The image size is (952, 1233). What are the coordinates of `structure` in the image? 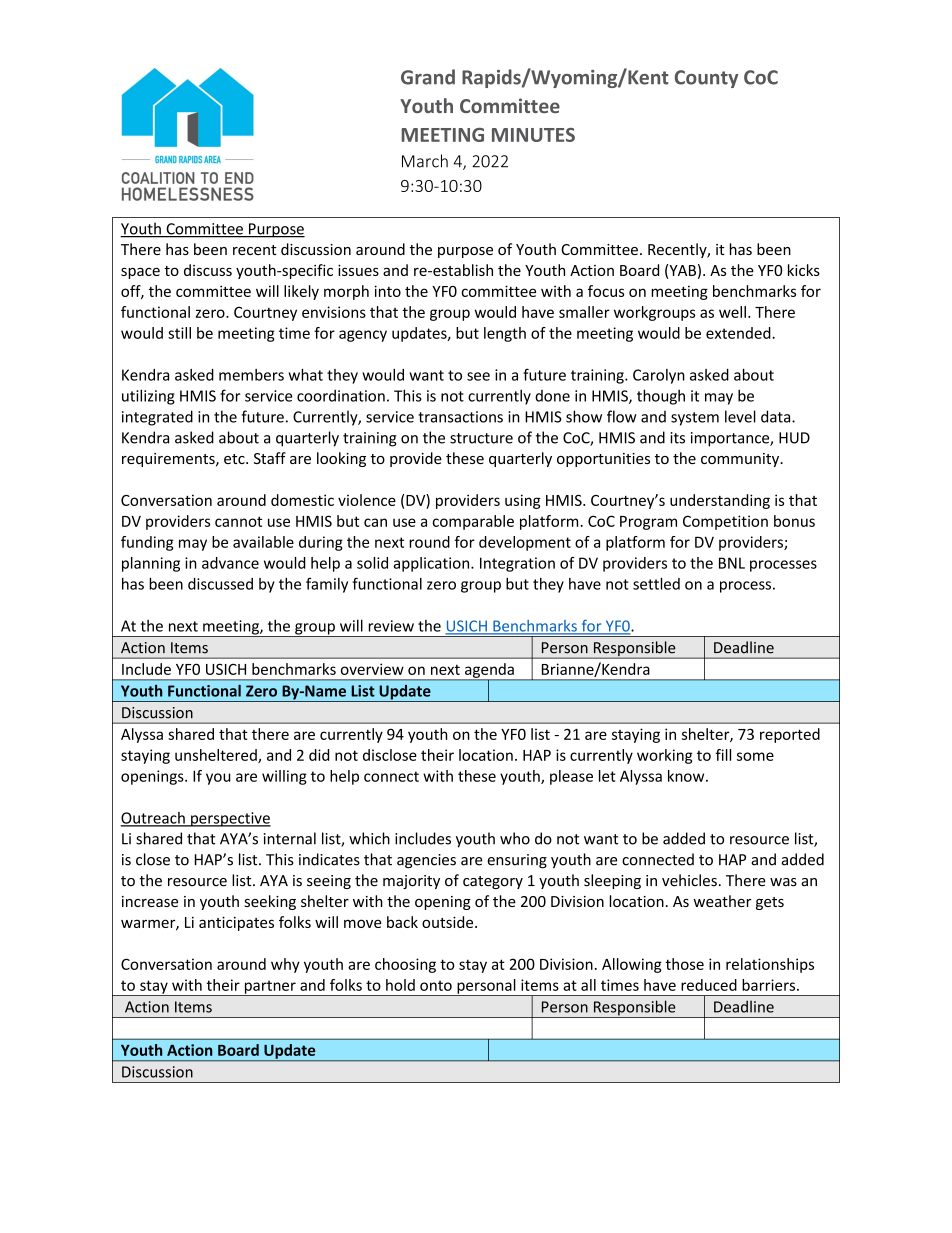 It's located at (481, 438).
